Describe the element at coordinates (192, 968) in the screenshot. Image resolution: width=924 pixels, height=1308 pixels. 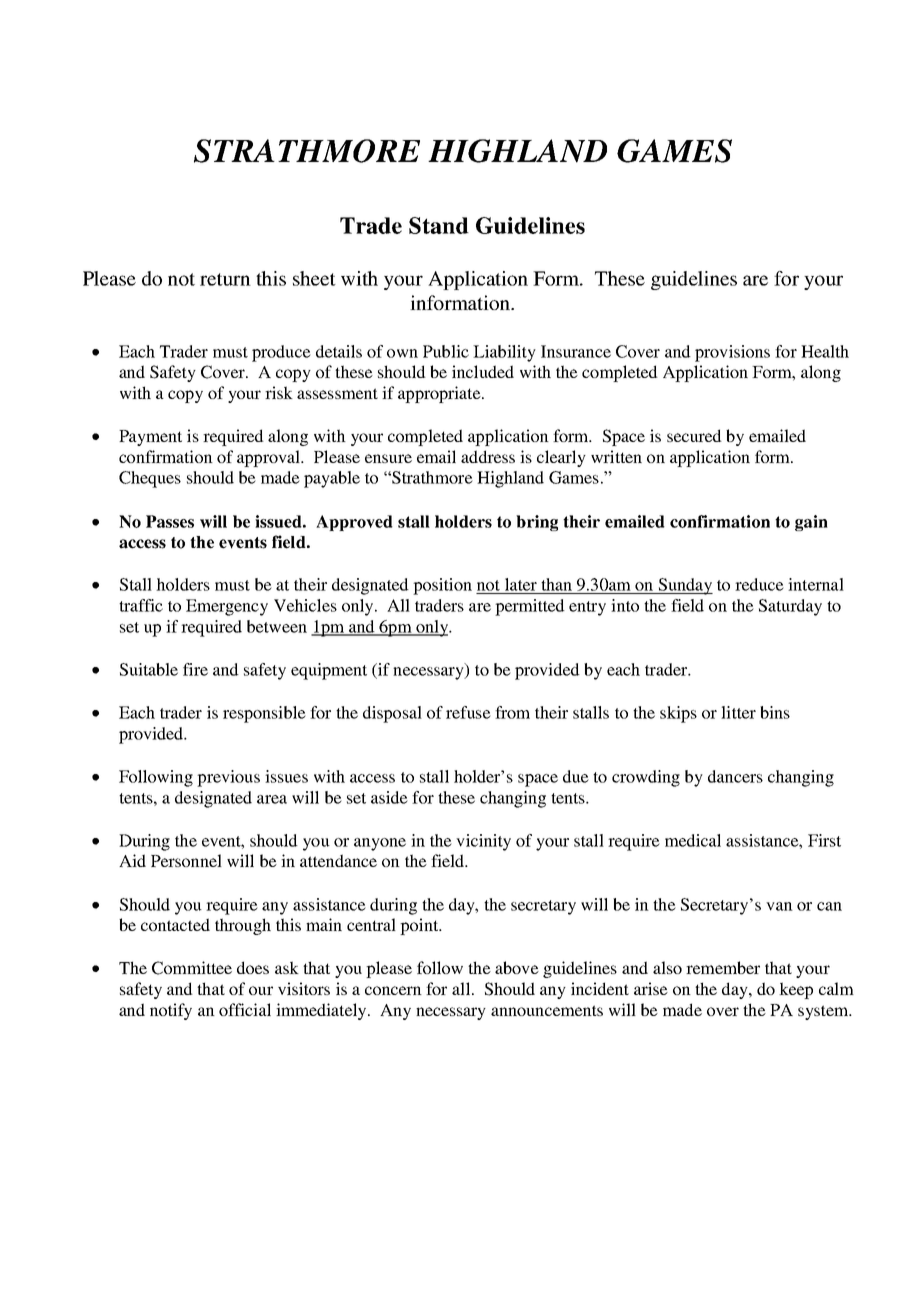
I see `Committee` at that location.
